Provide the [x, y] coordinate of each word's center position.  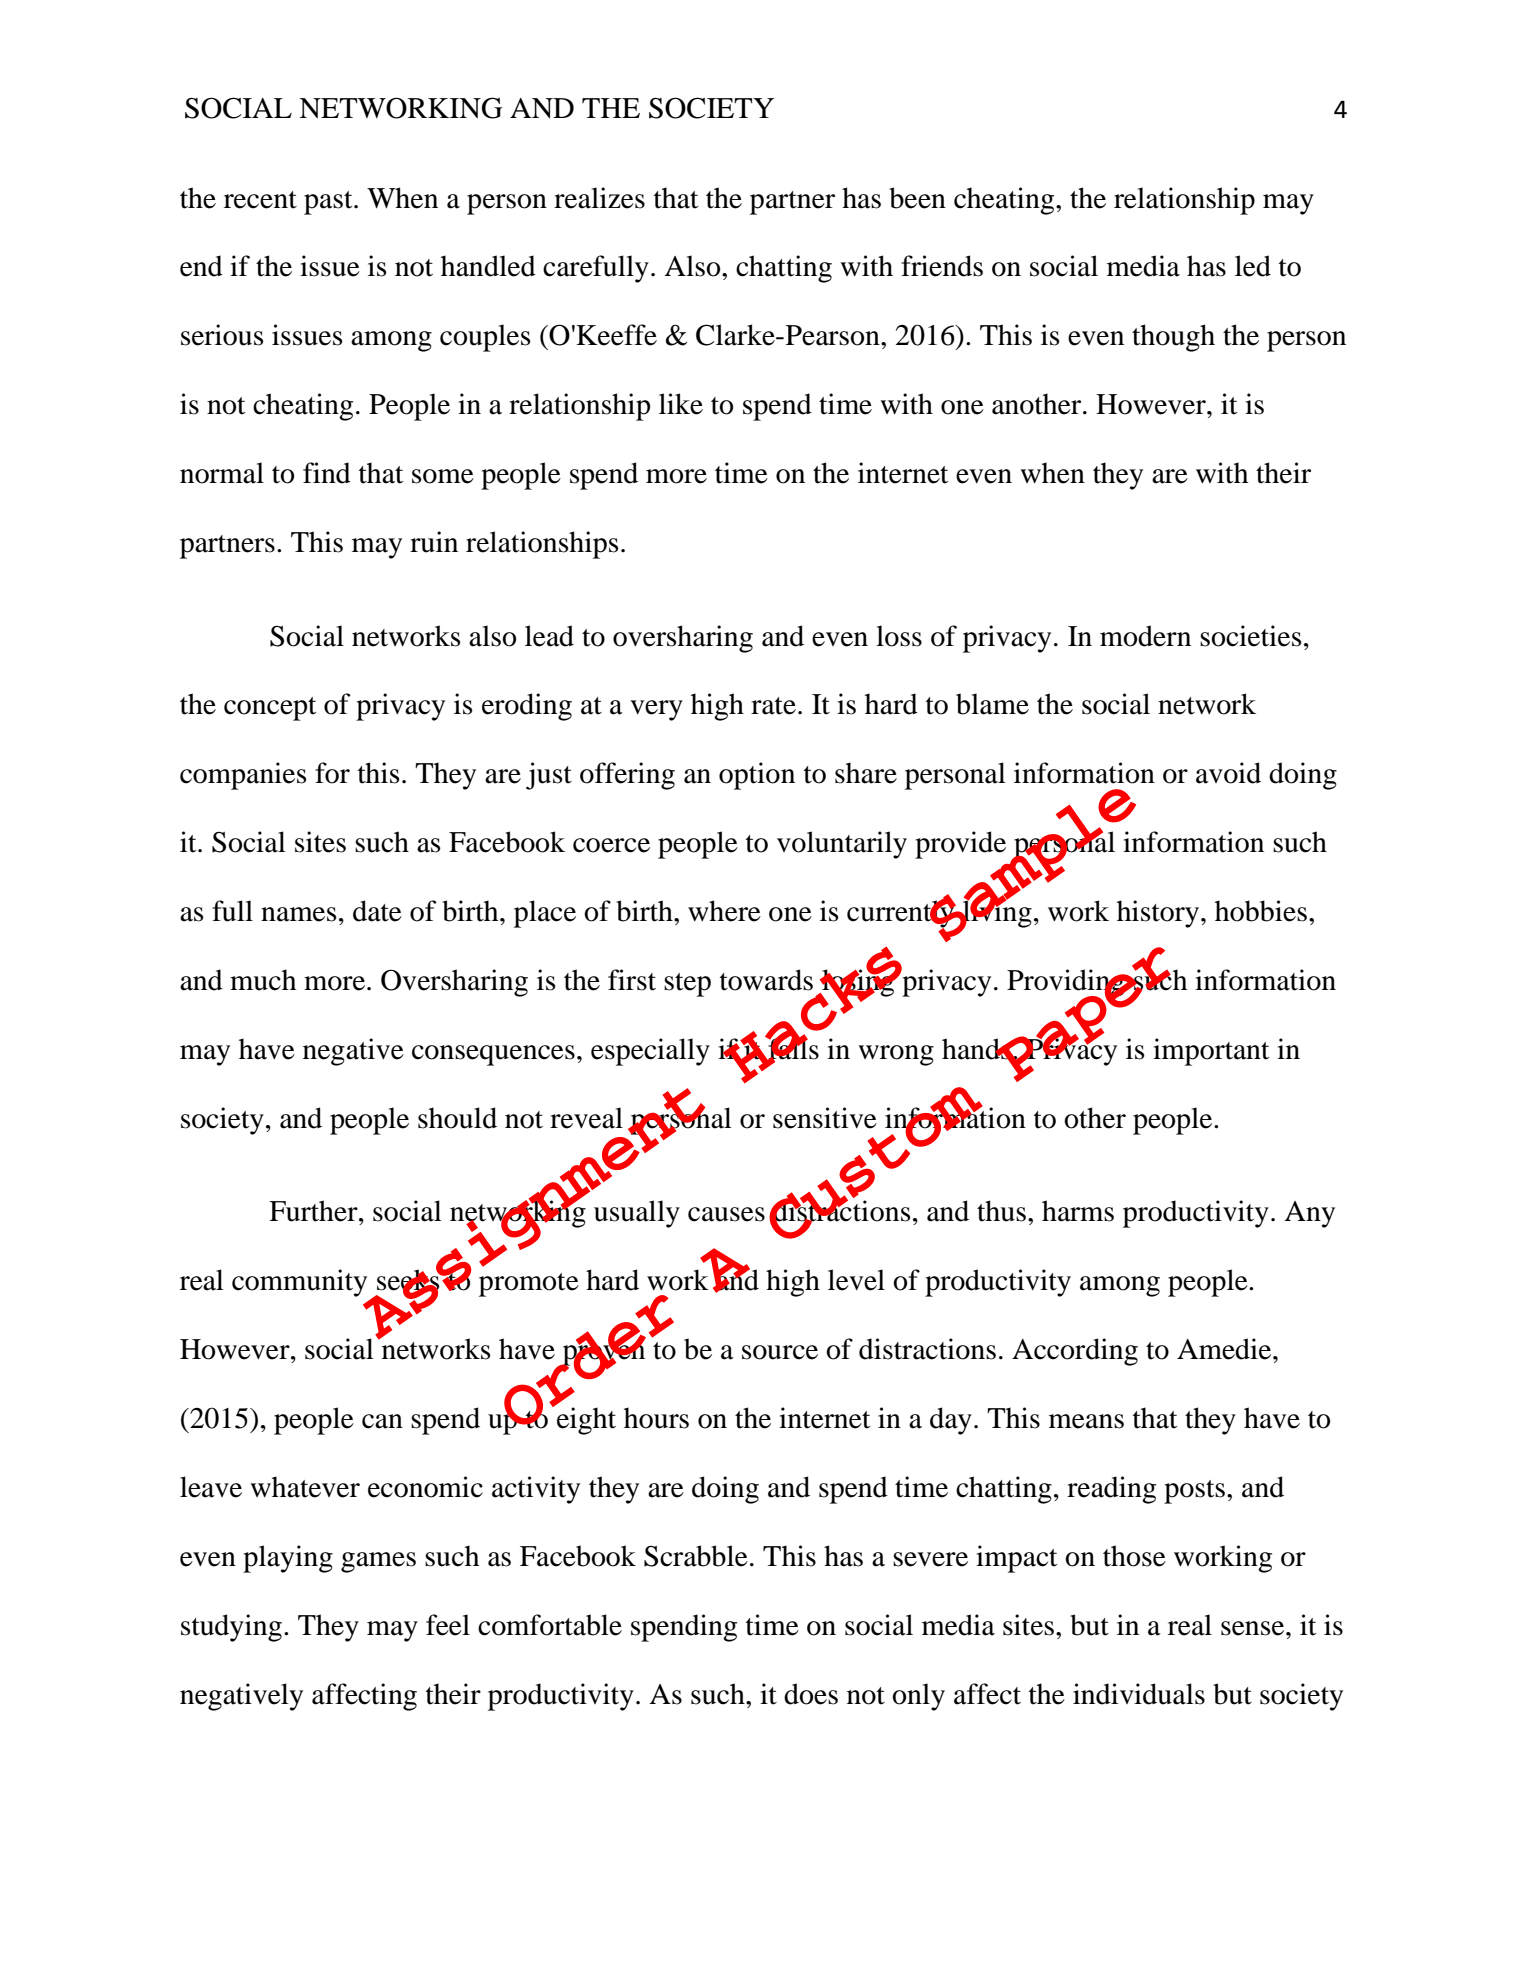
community [299, 1283]
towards [766, 980]
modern [1145, 636]
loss [899, 636]
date [377, 911]
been [917, 198]
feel [448, 1625]
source [780, 1352]
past [329, 203]
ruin [434, 542]
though [1173, 338]
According [1075, 1352]
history [1159, 914]
